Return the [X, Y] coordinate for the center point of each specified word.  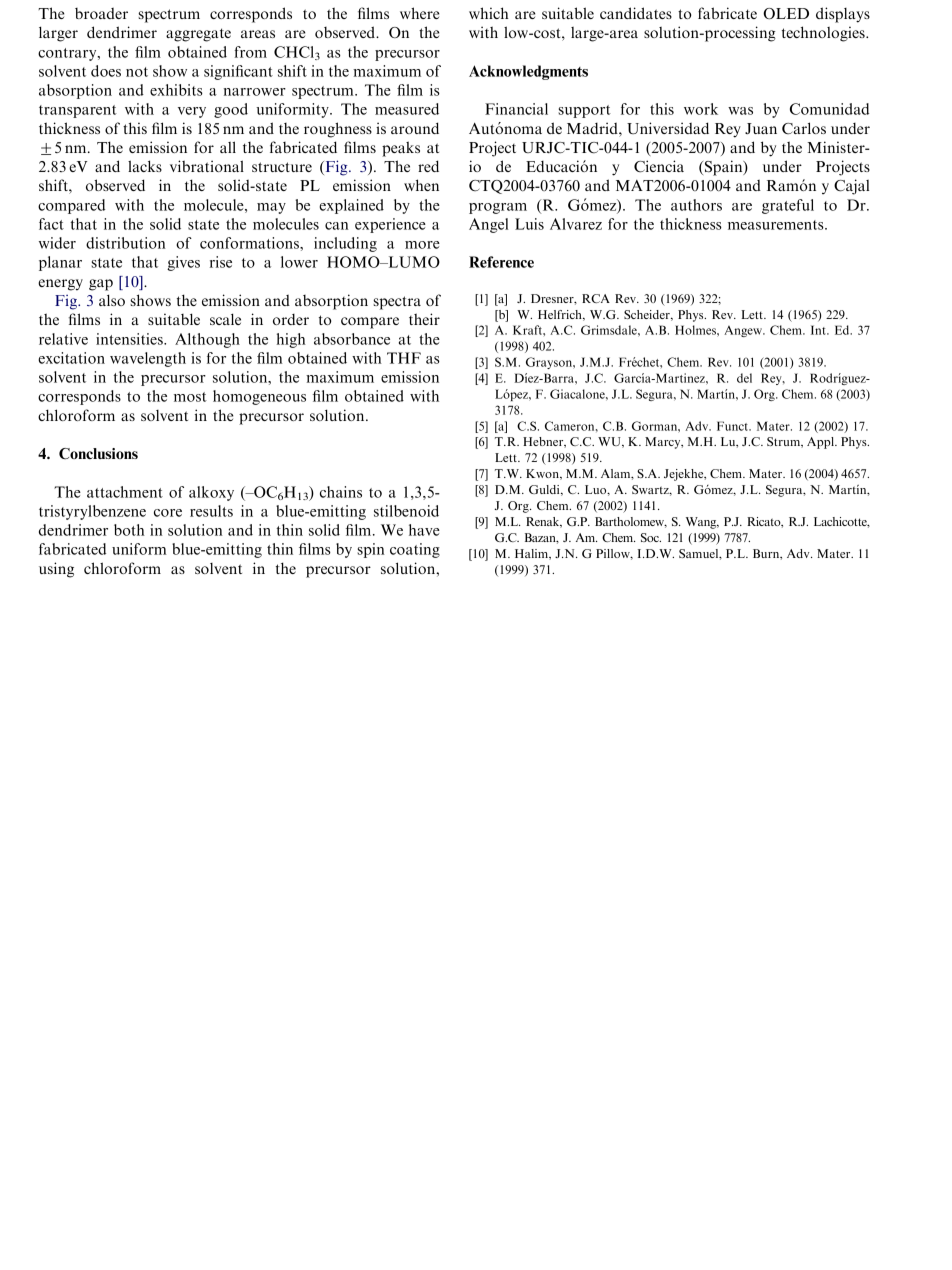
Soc [651, 537]
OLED [786, 13]
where [420, 13]
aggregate [198, 35]
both [129, 530]
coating [415, 550]
